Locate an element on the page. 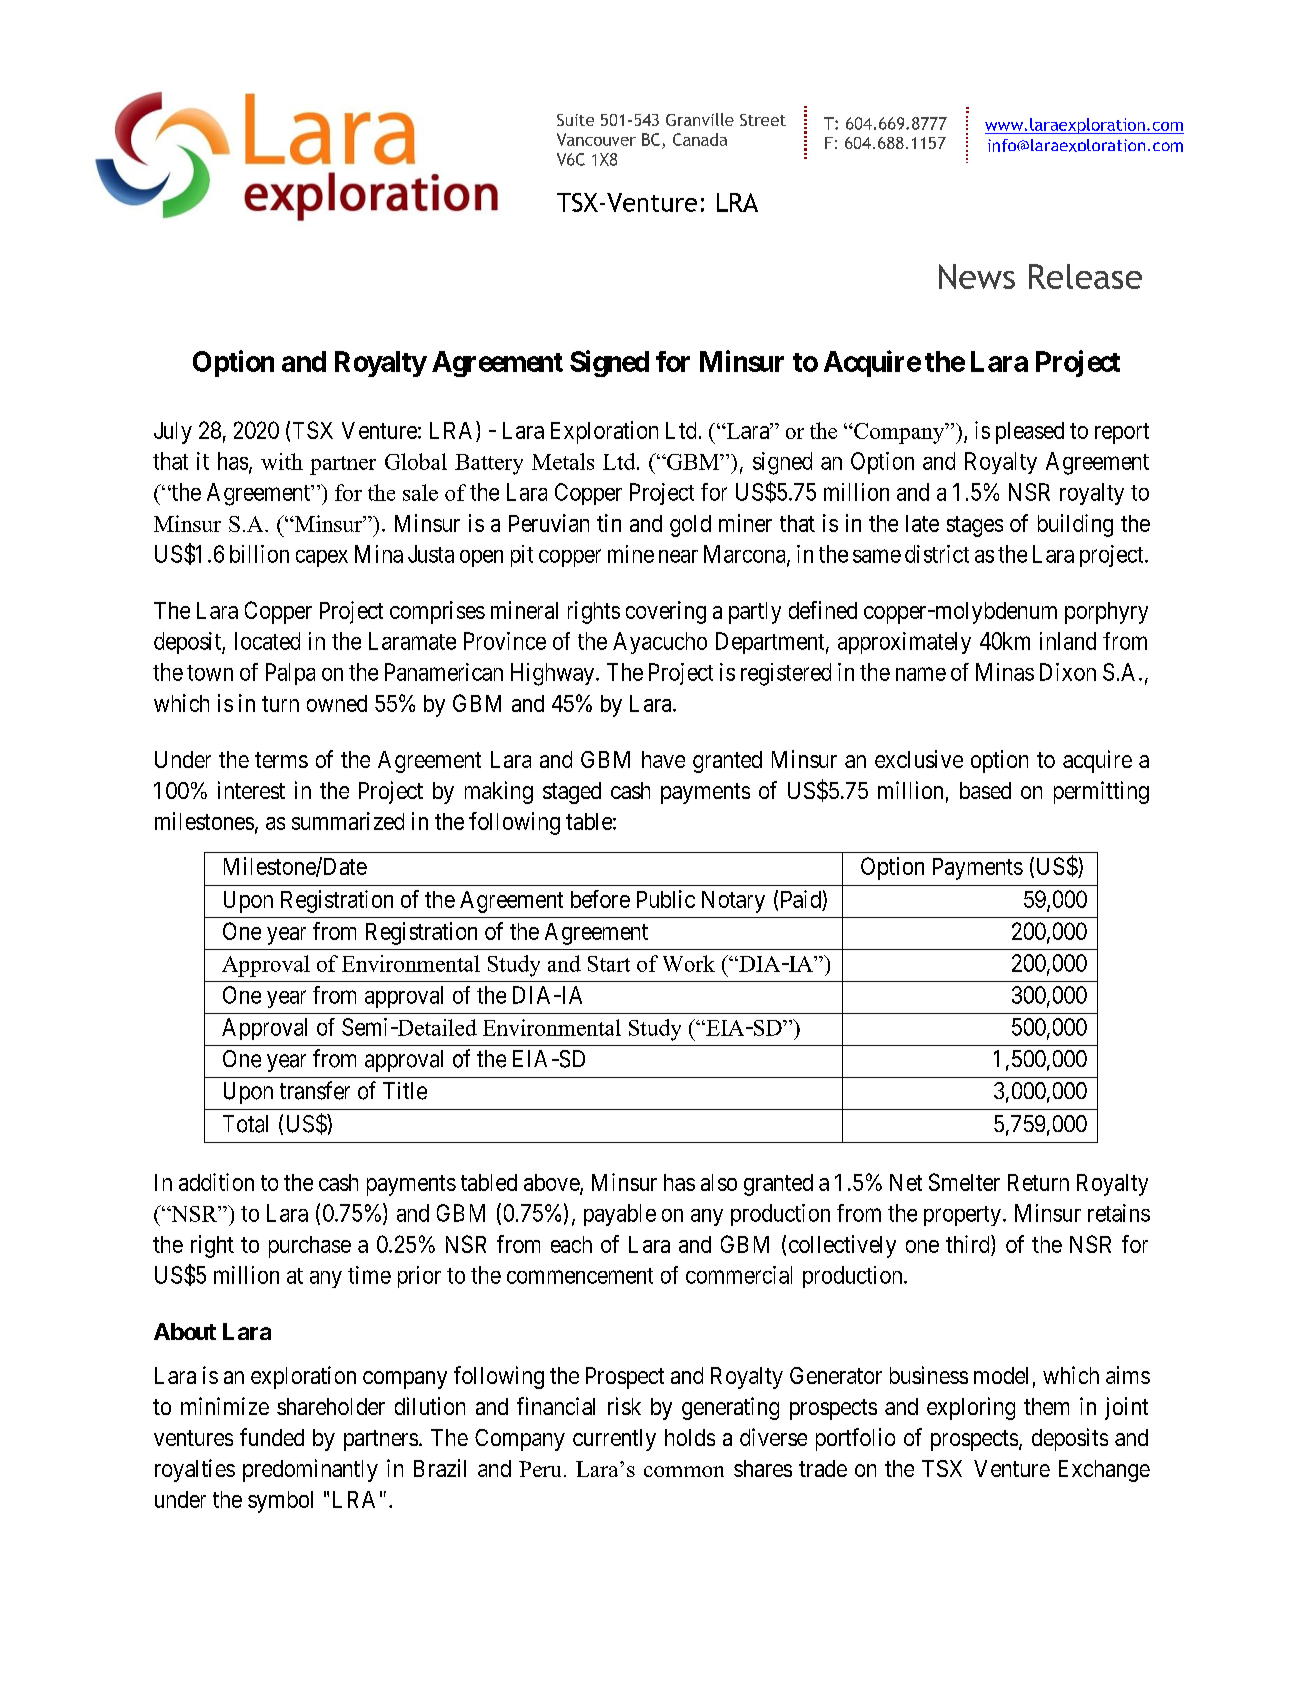  interest is located at coordinates (251, 790).
